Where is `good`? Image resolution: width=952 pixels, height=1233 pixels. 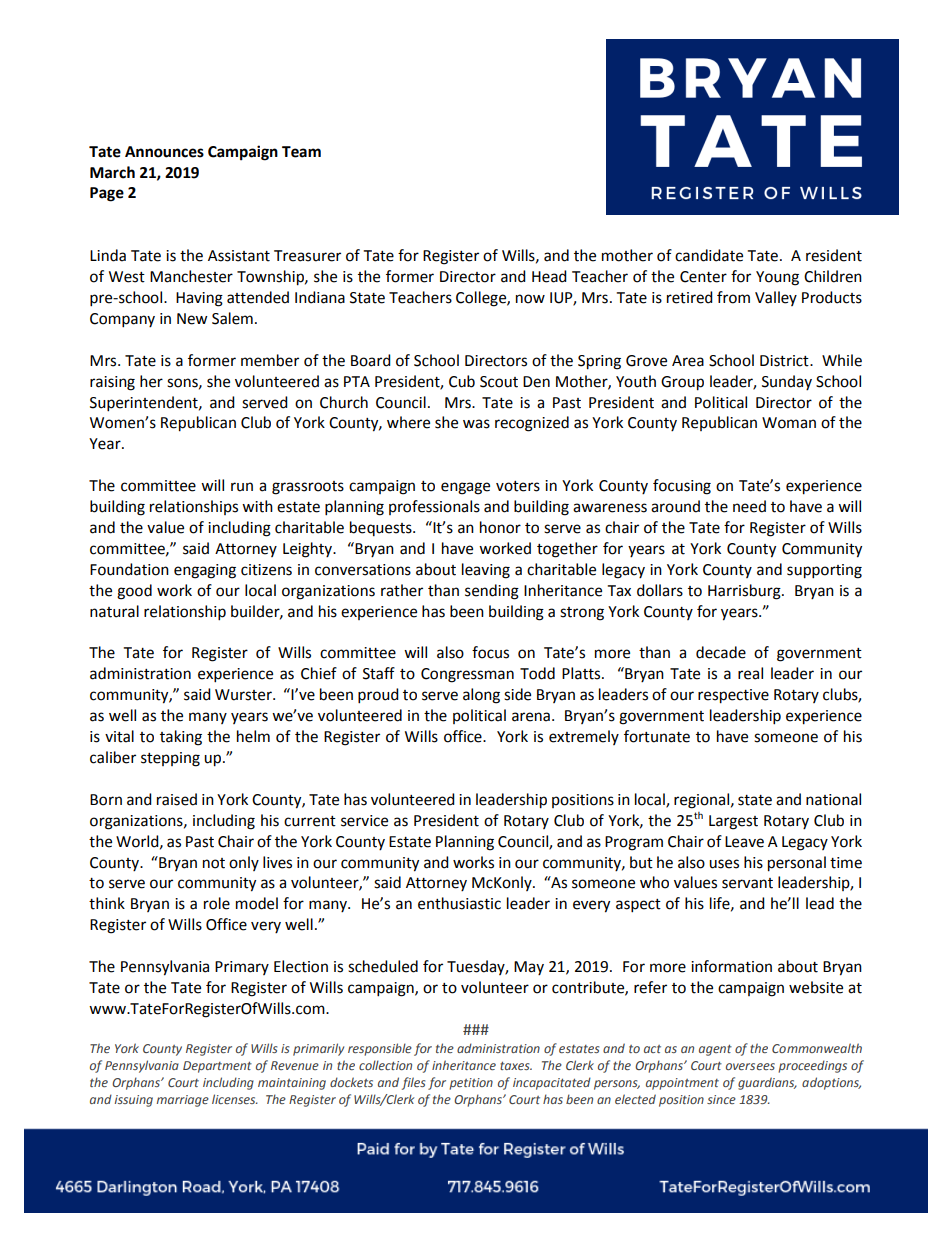
good is located at coordinates (134, 592).
